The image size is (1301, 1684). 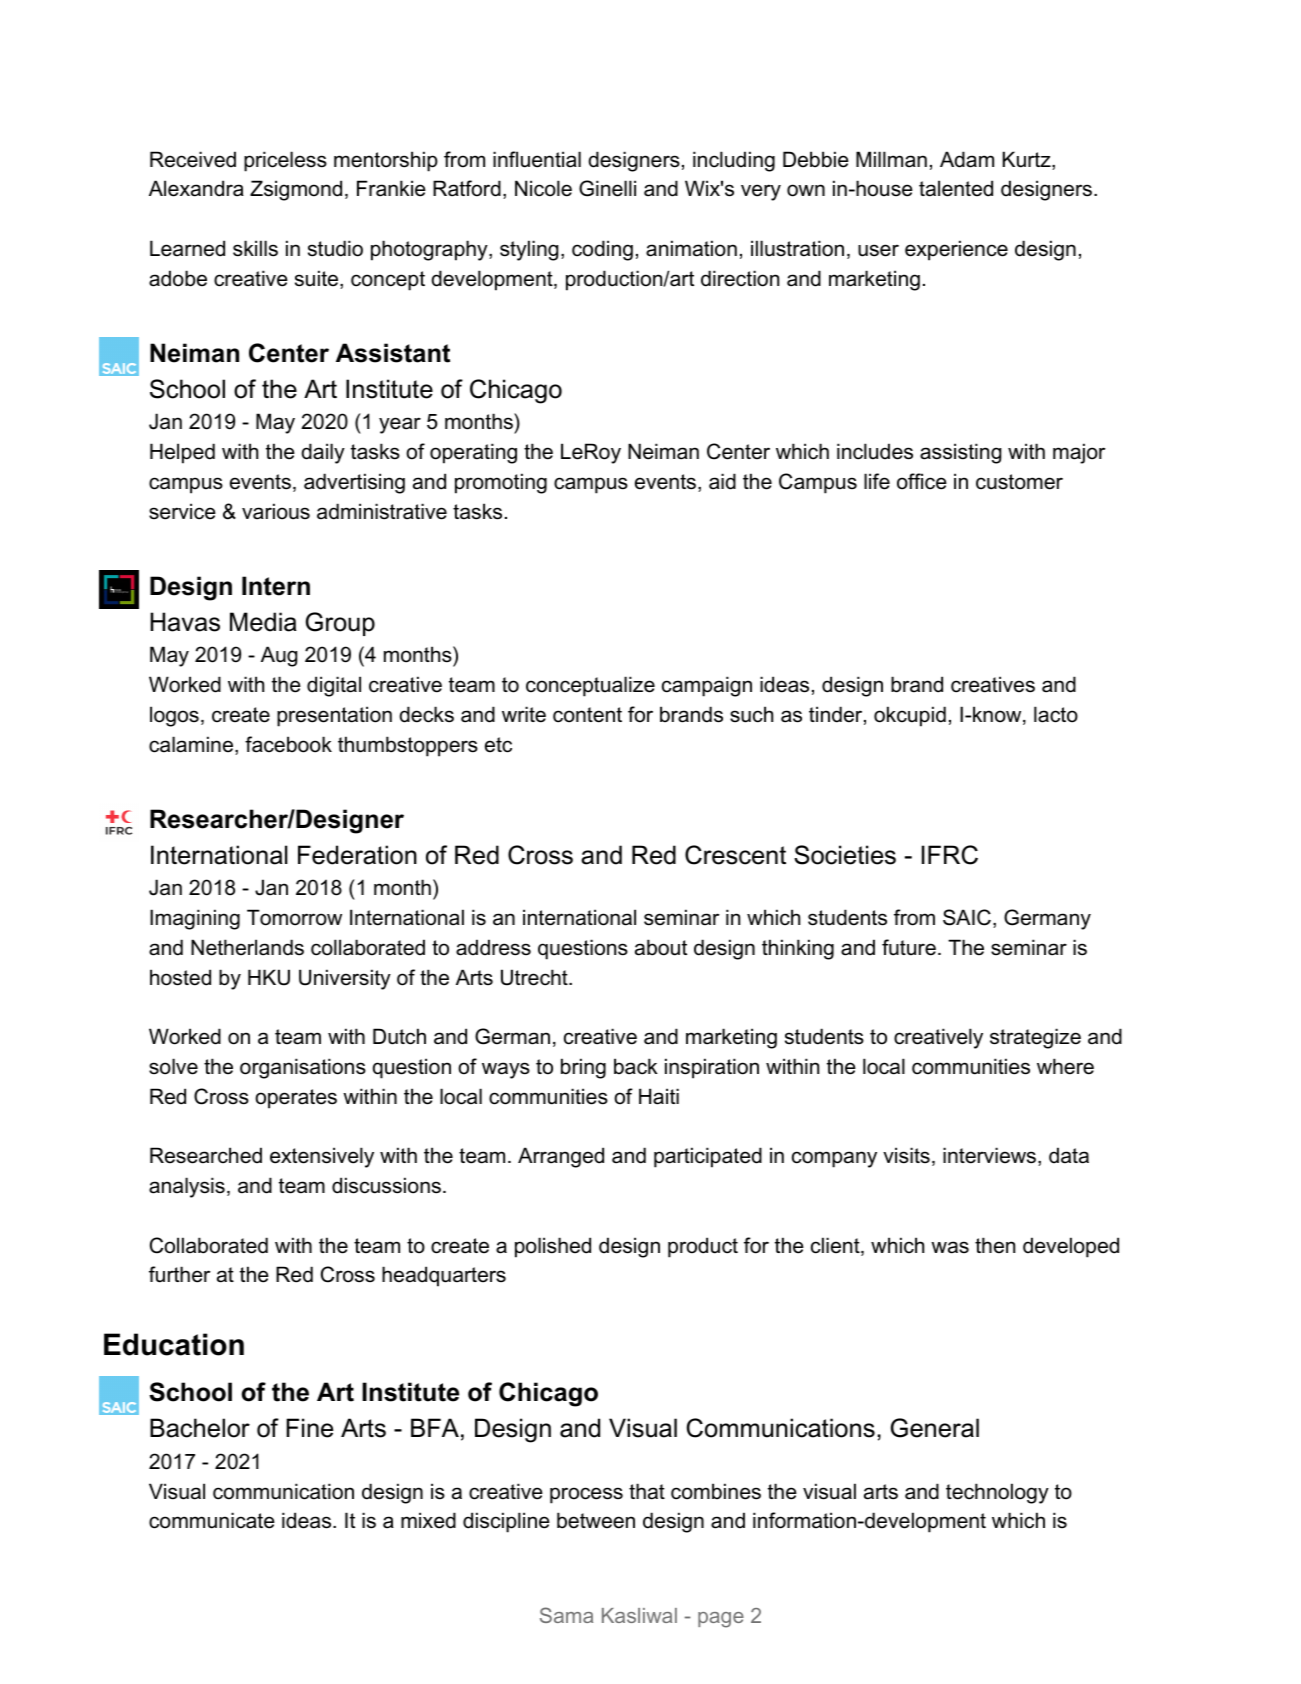 I want to click on coding, so click(x=602, y=250).
